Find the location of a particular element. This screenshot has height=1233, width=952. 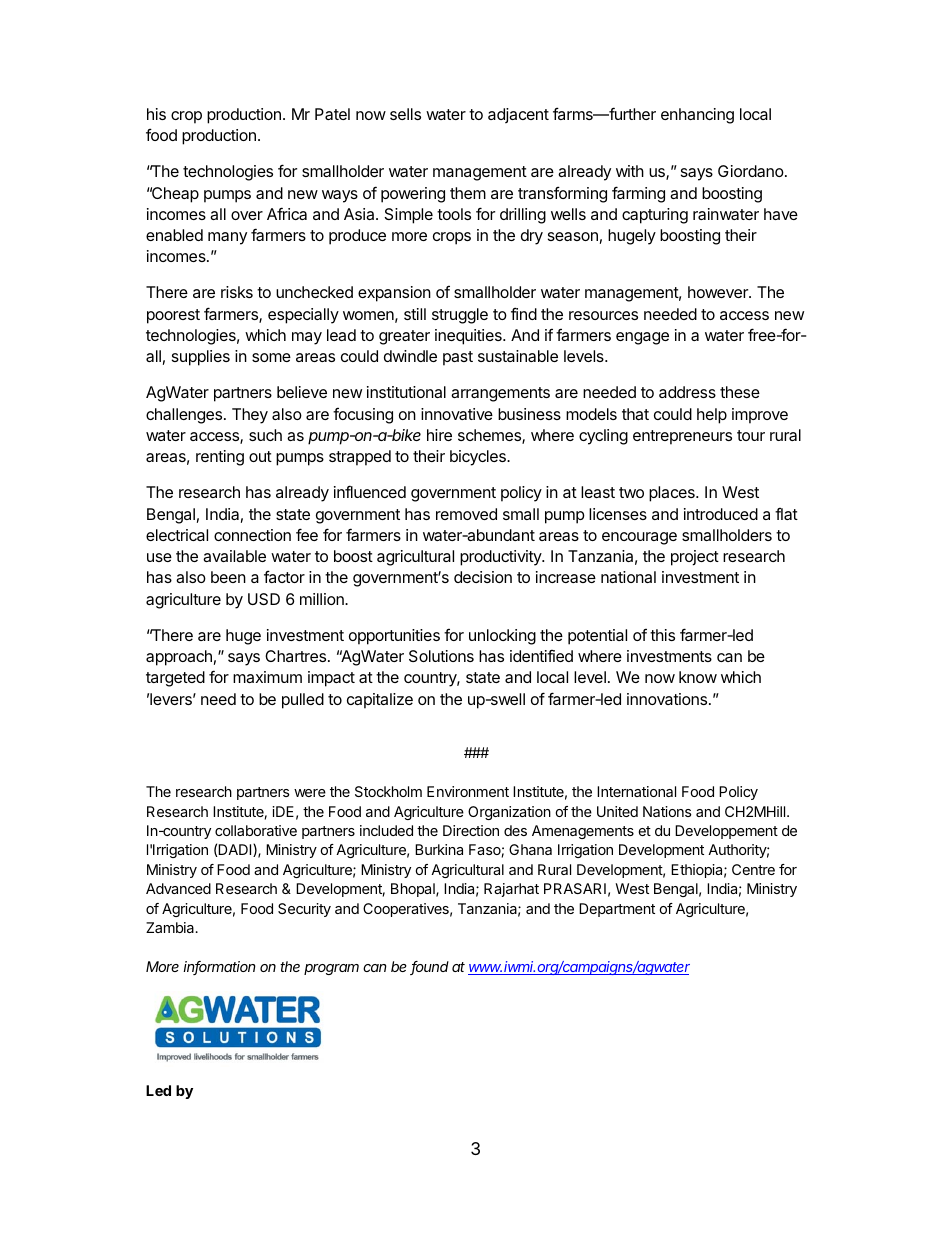

project is located at coordinates (695, 558).
